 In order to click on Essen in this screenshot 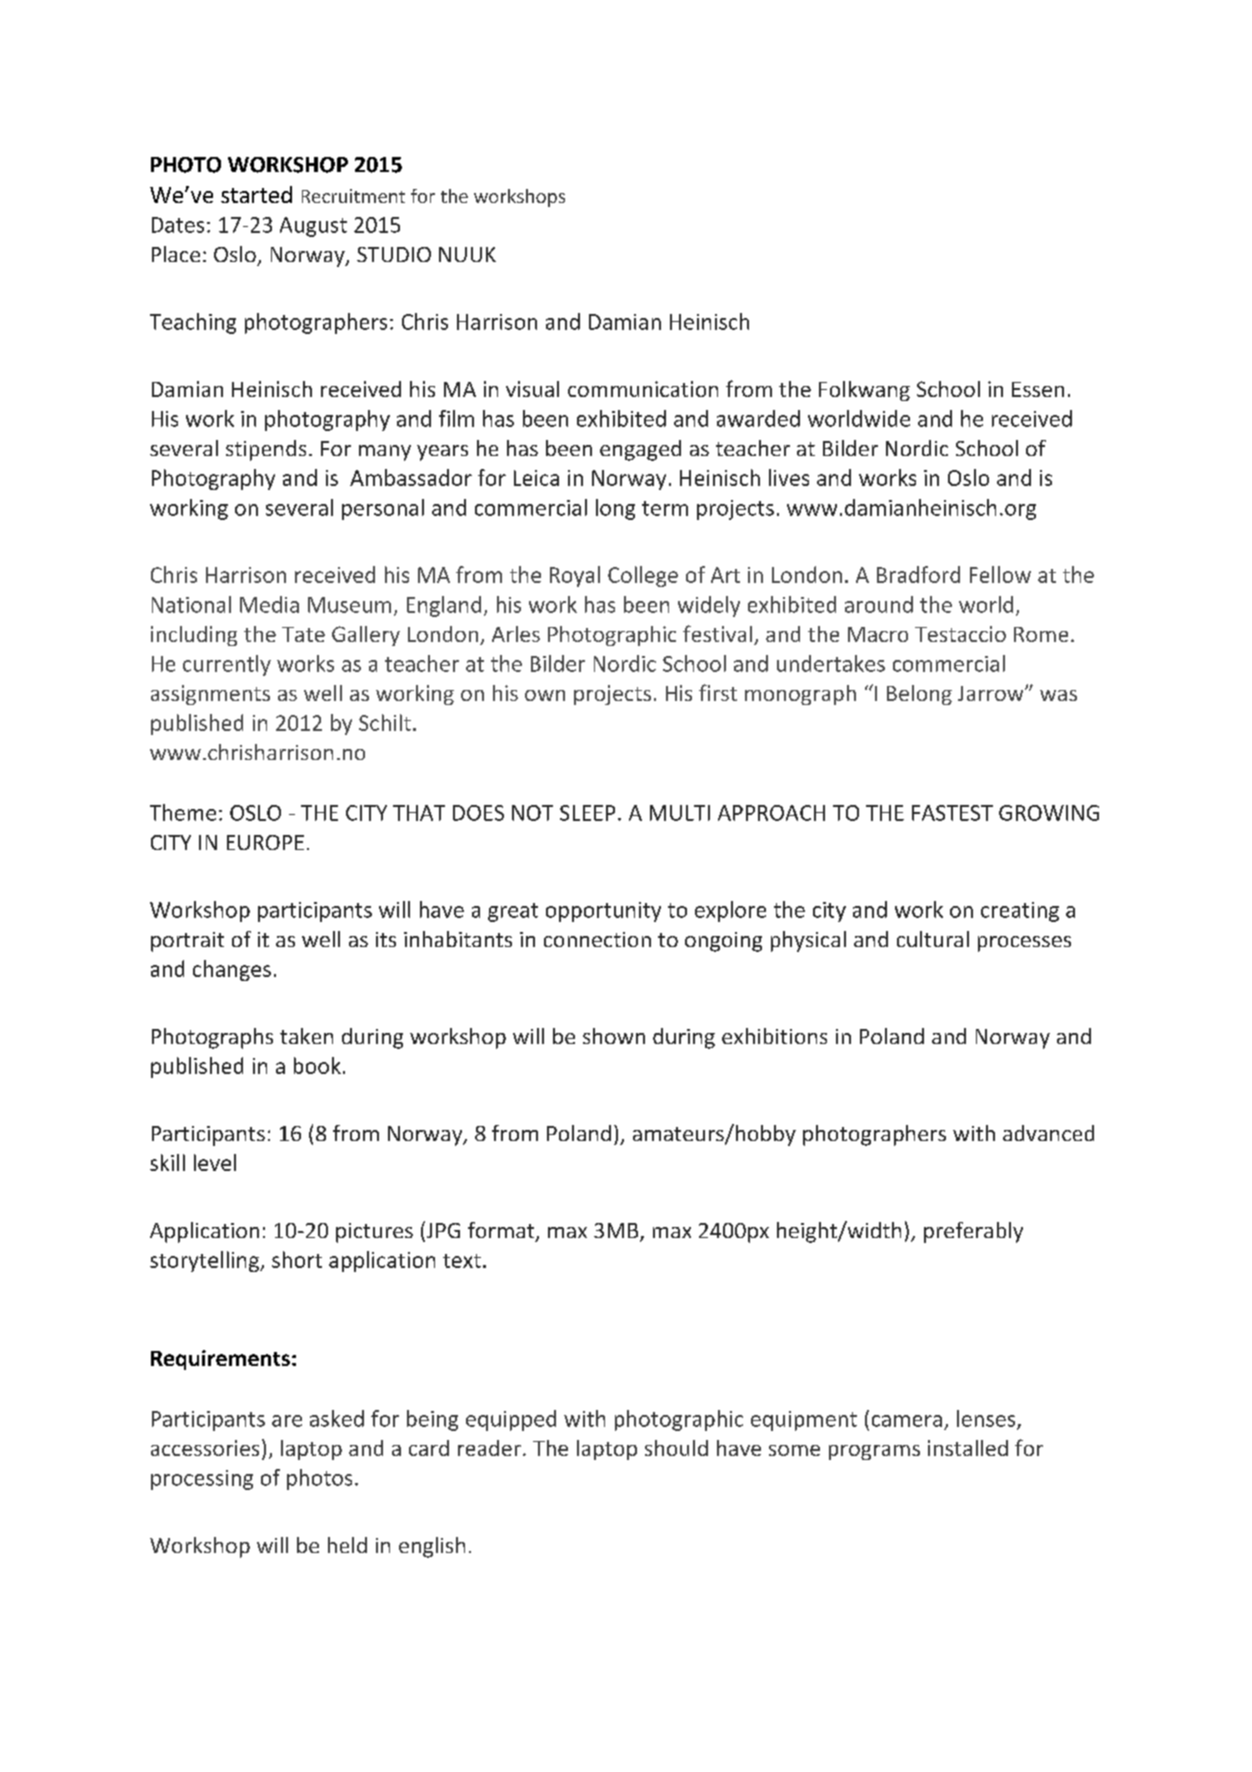, I will do `click(1038, 389)`.
